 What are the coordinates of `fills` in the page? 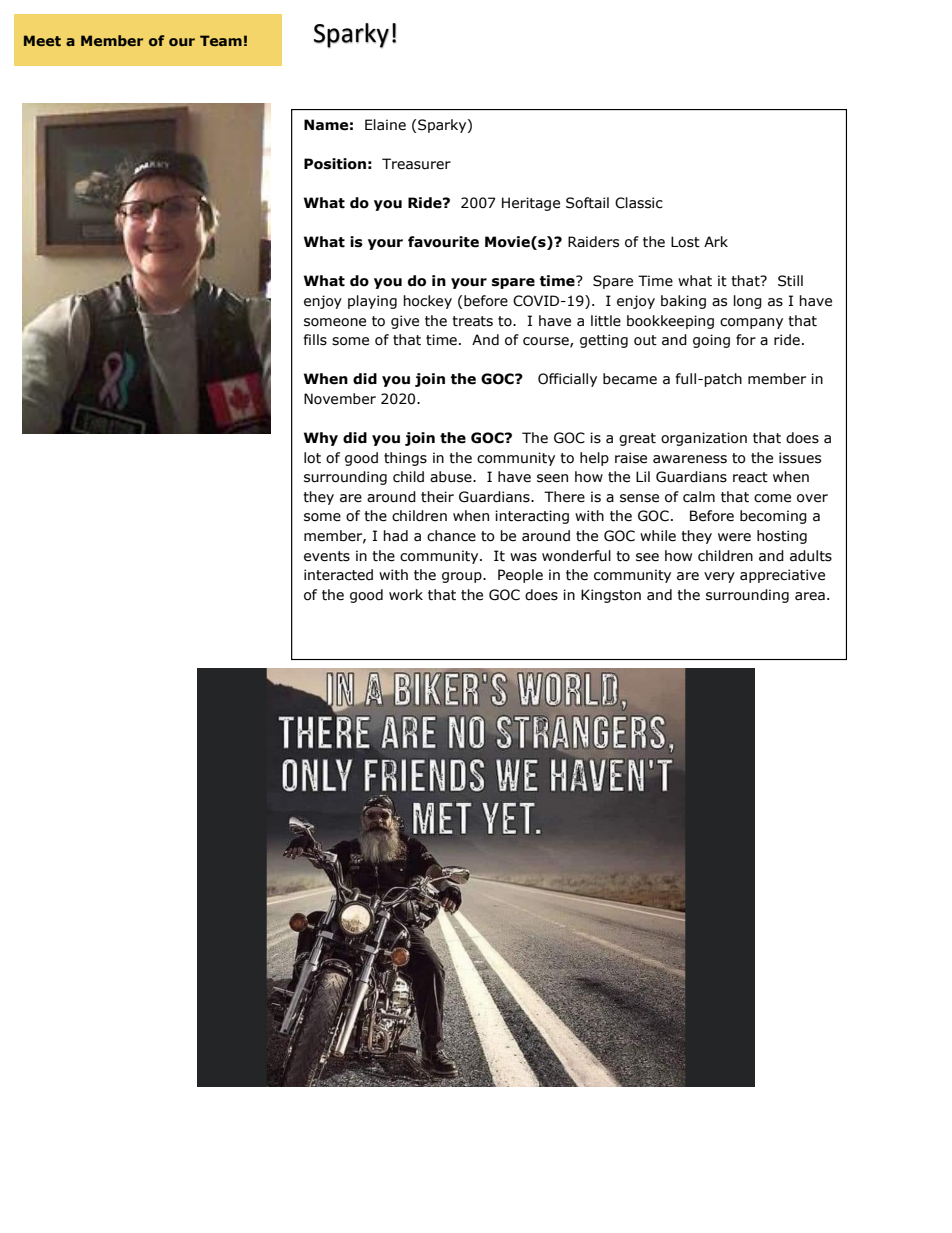 It's located at (315, 340).
